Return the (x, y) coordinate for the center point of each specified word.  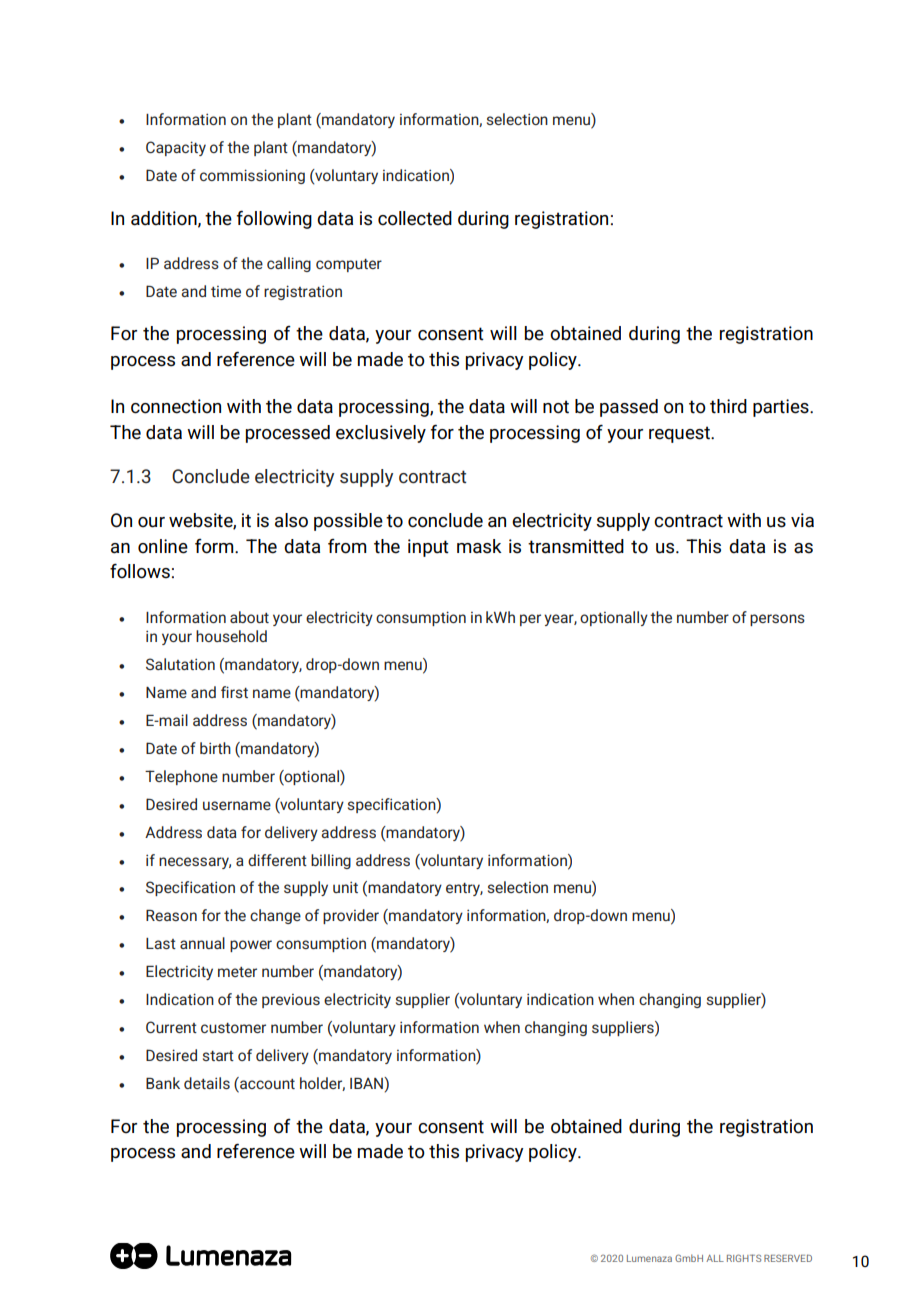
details (207, 1083)
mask (479, 546)
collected (415, 218)
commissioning (252, 176)
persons (777, 620)
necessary (195, 863)
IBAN (367, 1083)
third (728, 406)
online (163, 546)
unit (345, 887)
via (802, 520)
